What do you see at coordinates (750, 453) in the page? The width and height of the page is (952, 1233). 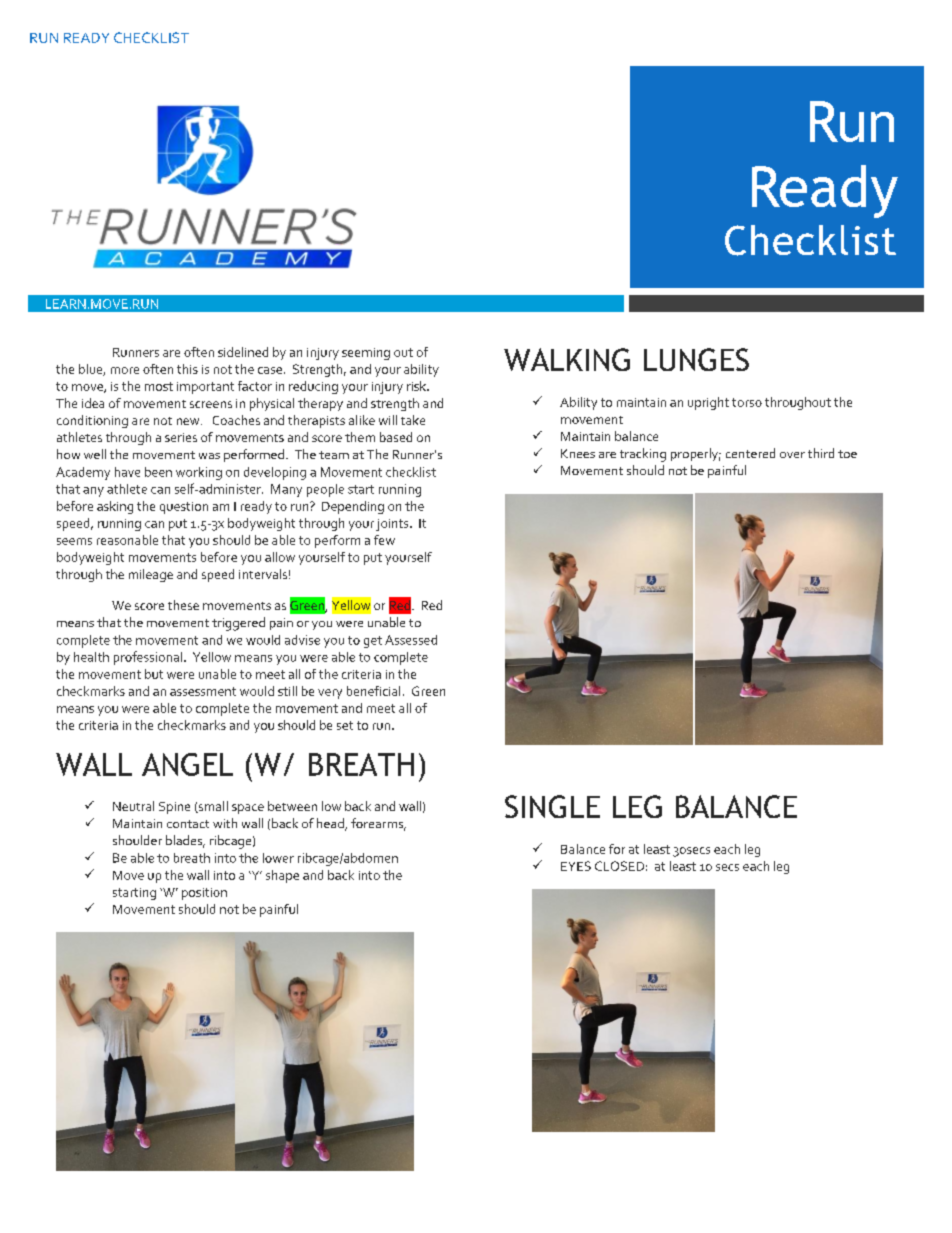 I see `centered` at bounding box center [750, 453].
